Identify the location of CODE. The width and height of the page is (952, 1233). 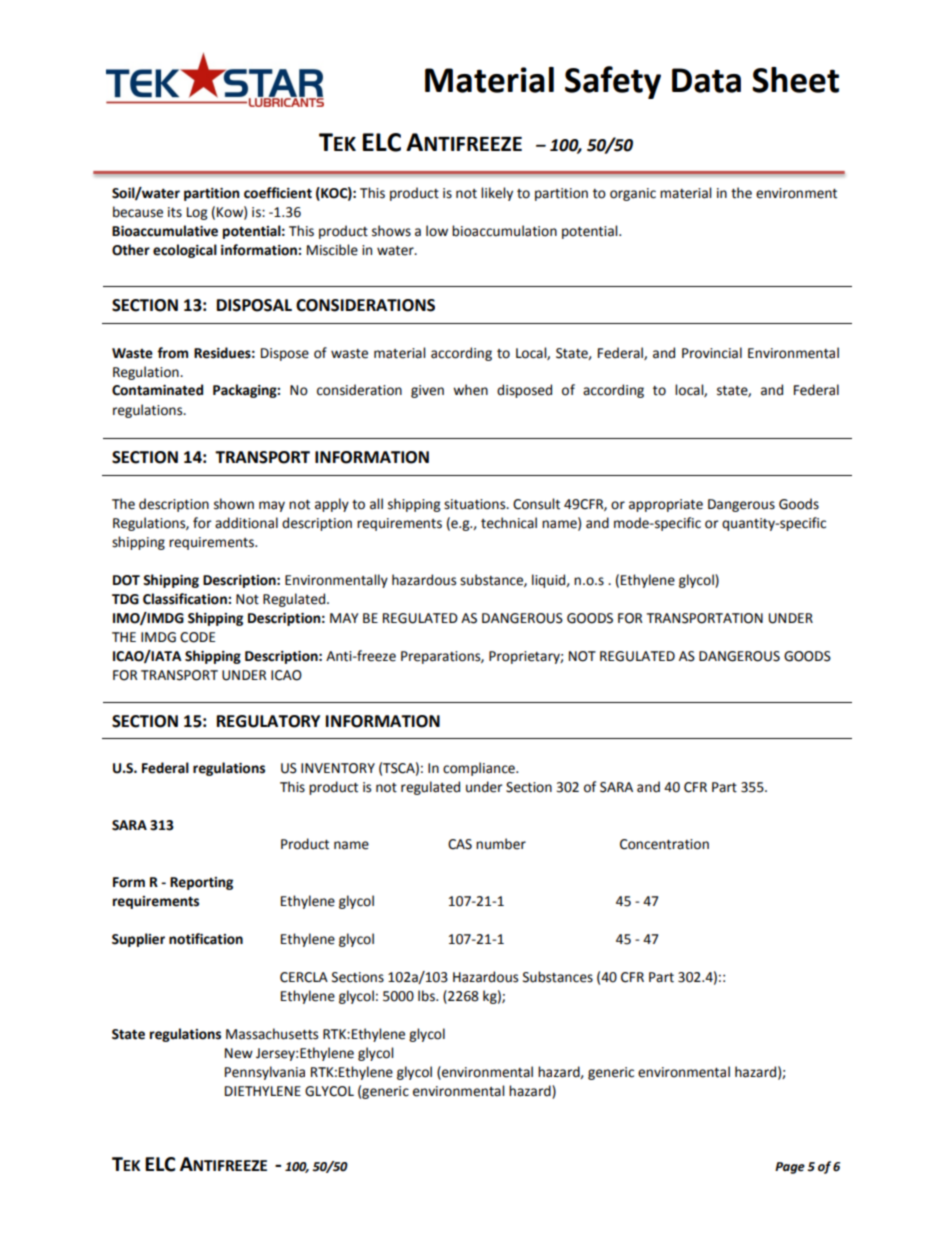
(197, 637).
